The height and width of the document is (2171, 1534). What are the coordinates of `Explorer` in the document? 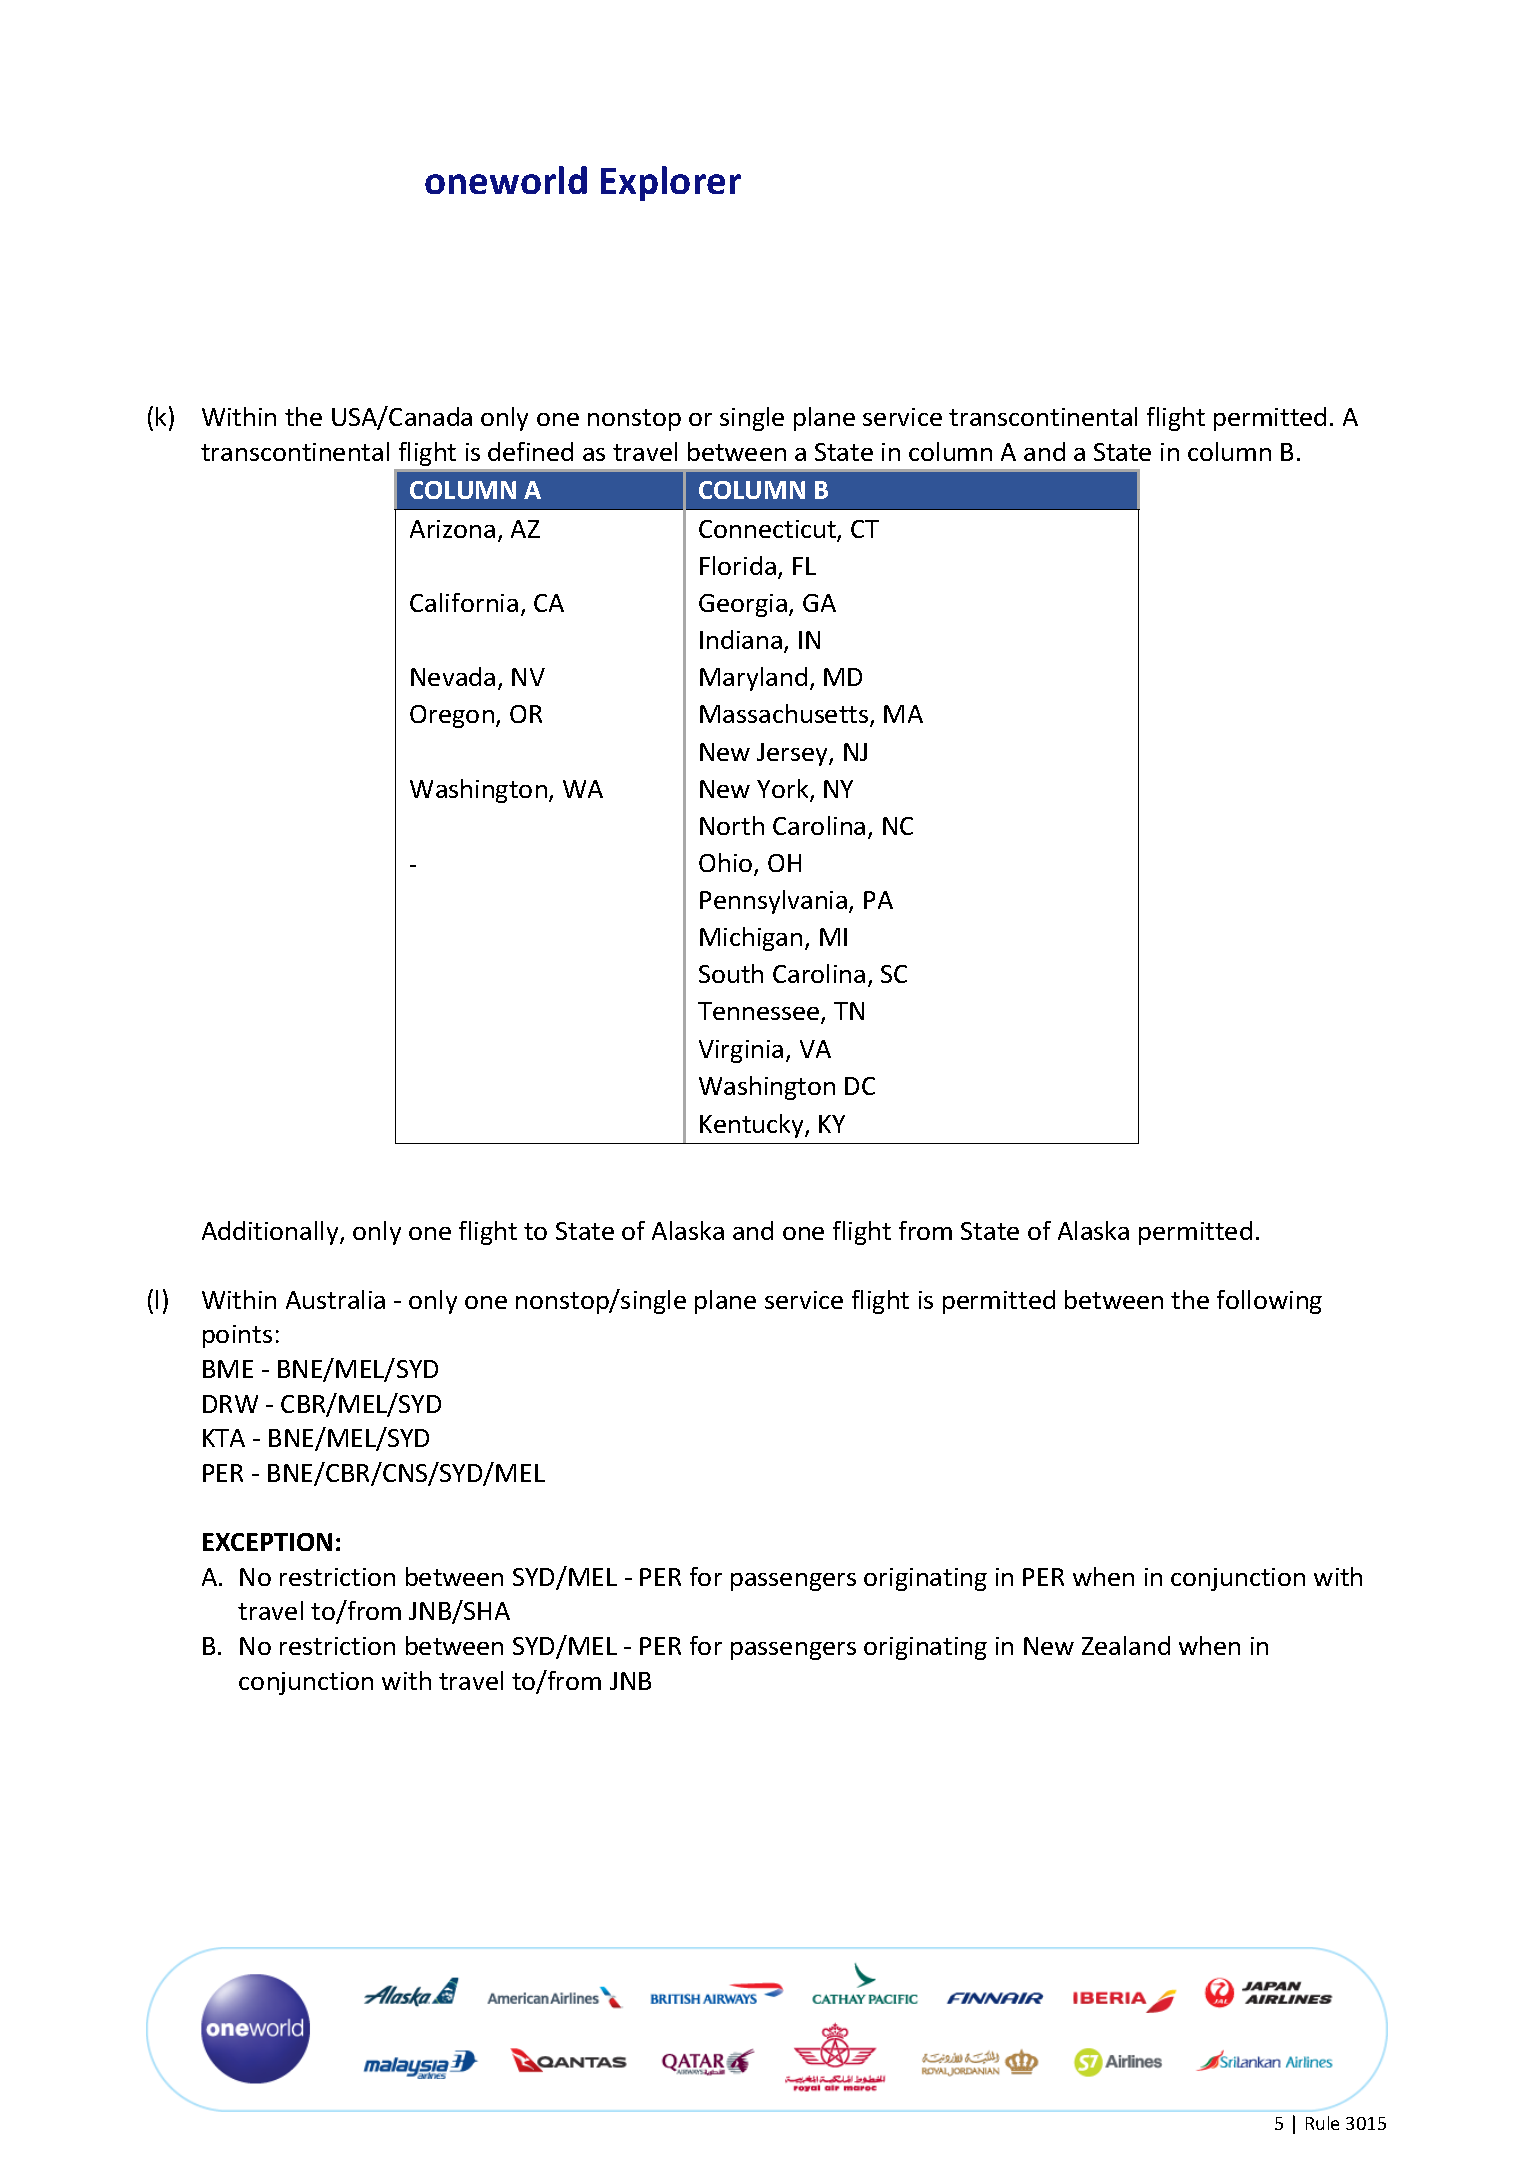 It's located at (671, 183).
